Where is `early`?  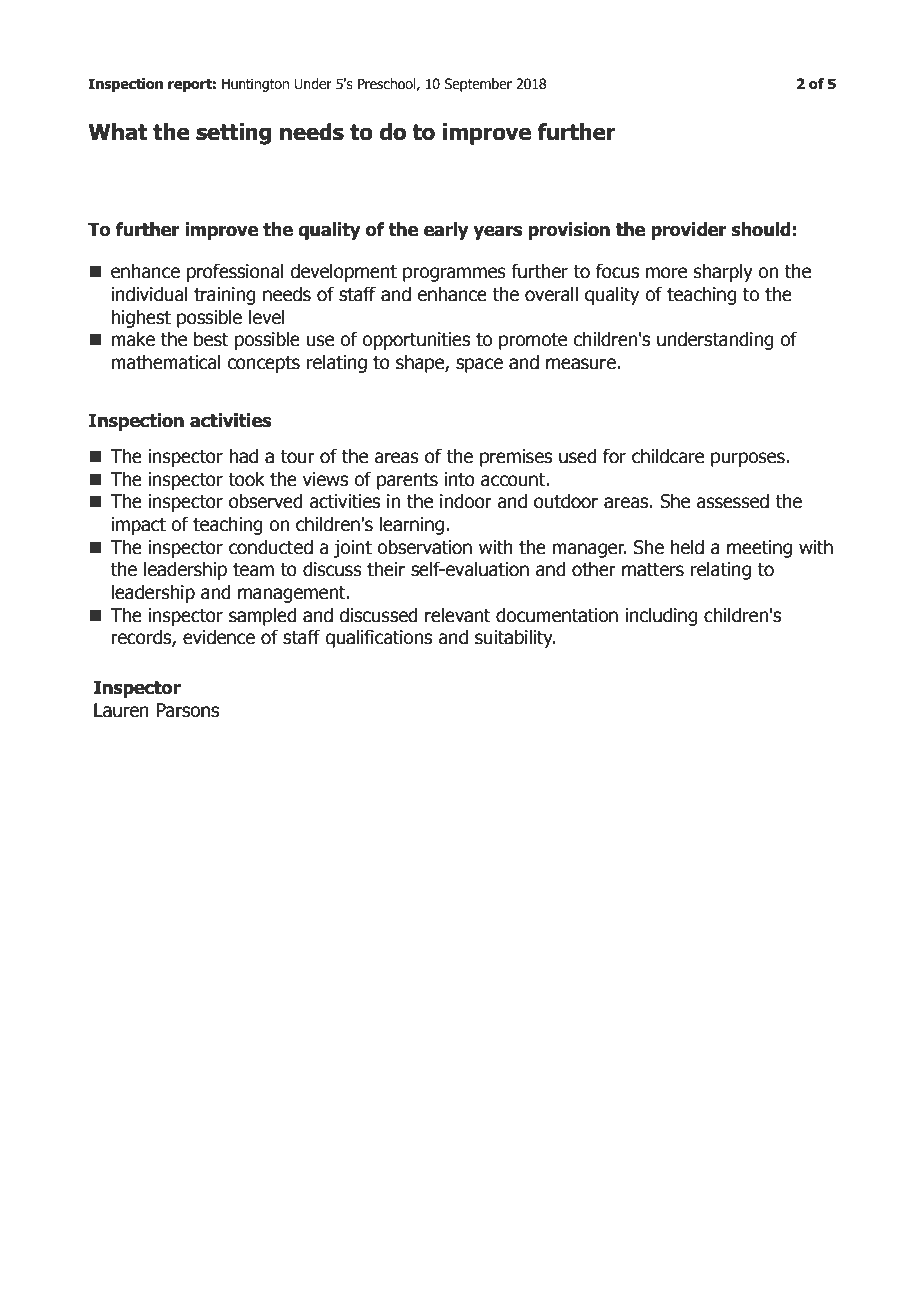
early is located at coordinates (446, 231).
